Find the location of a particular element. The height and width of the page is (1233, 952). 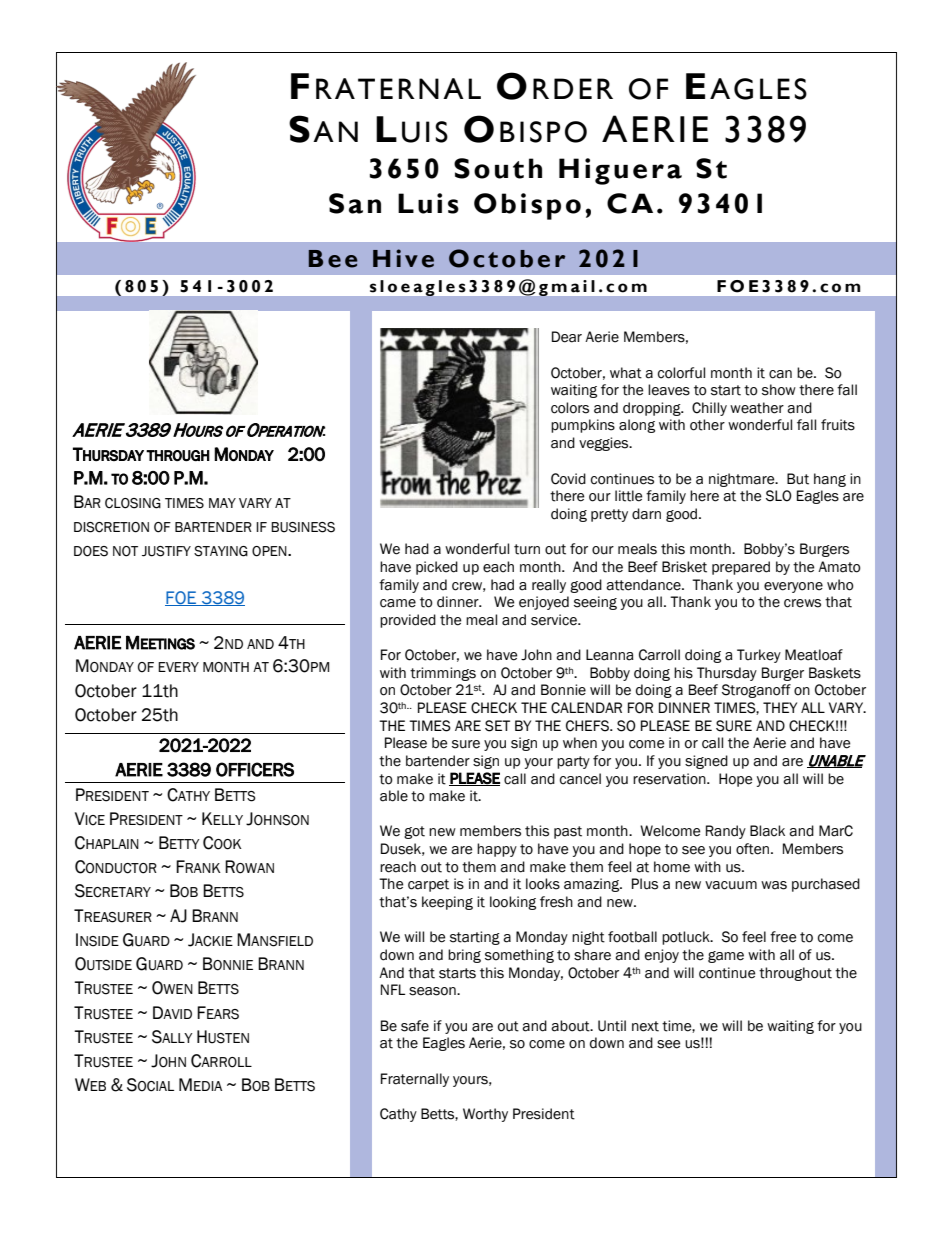

MAY is located at coordinates (222, 503).
